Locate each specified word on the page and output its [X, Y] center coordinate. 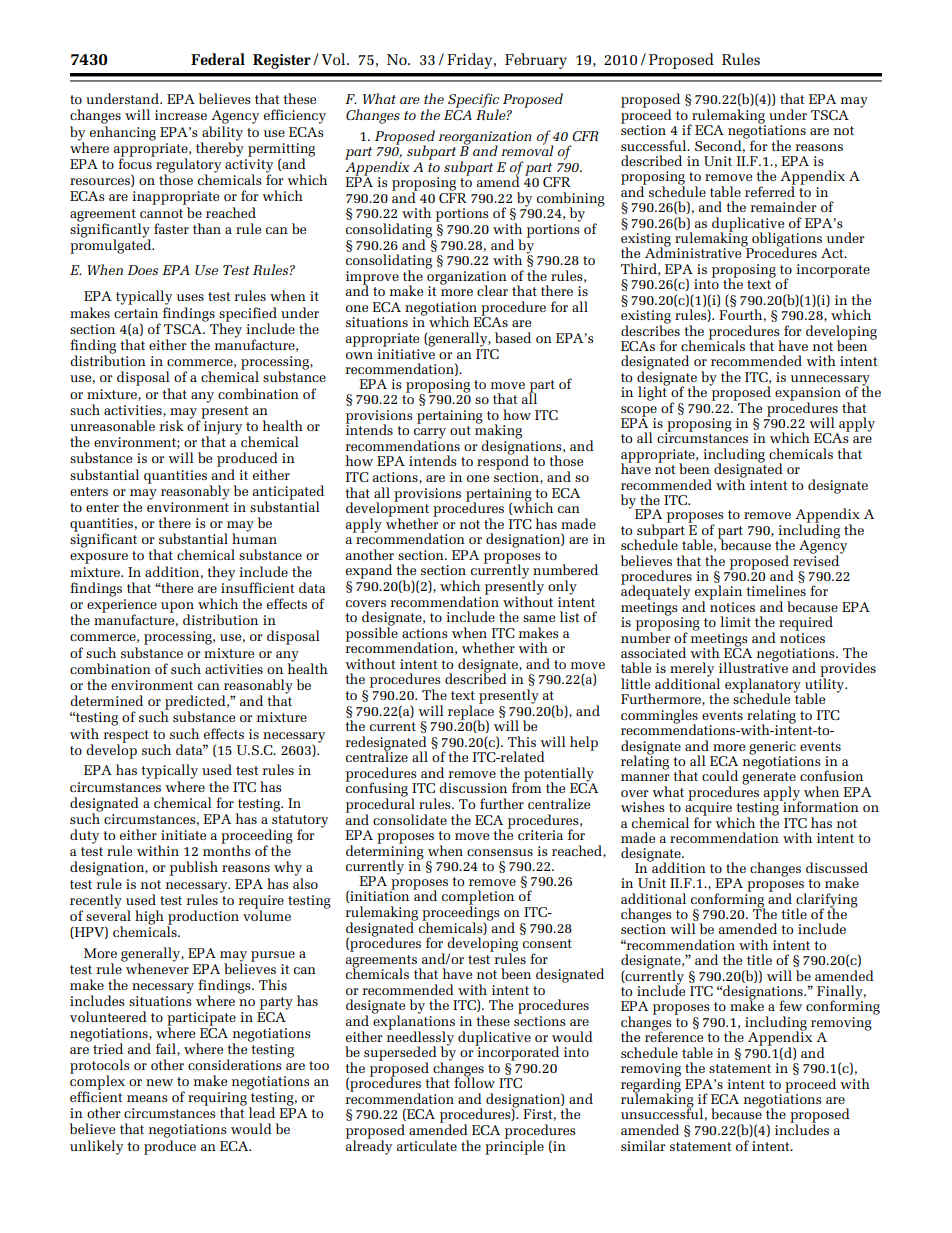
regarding [651, 1085]
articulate [427, 1145]
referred [770, 190]
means [147, 1098]
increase [181, 115]
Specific [472, 102]
